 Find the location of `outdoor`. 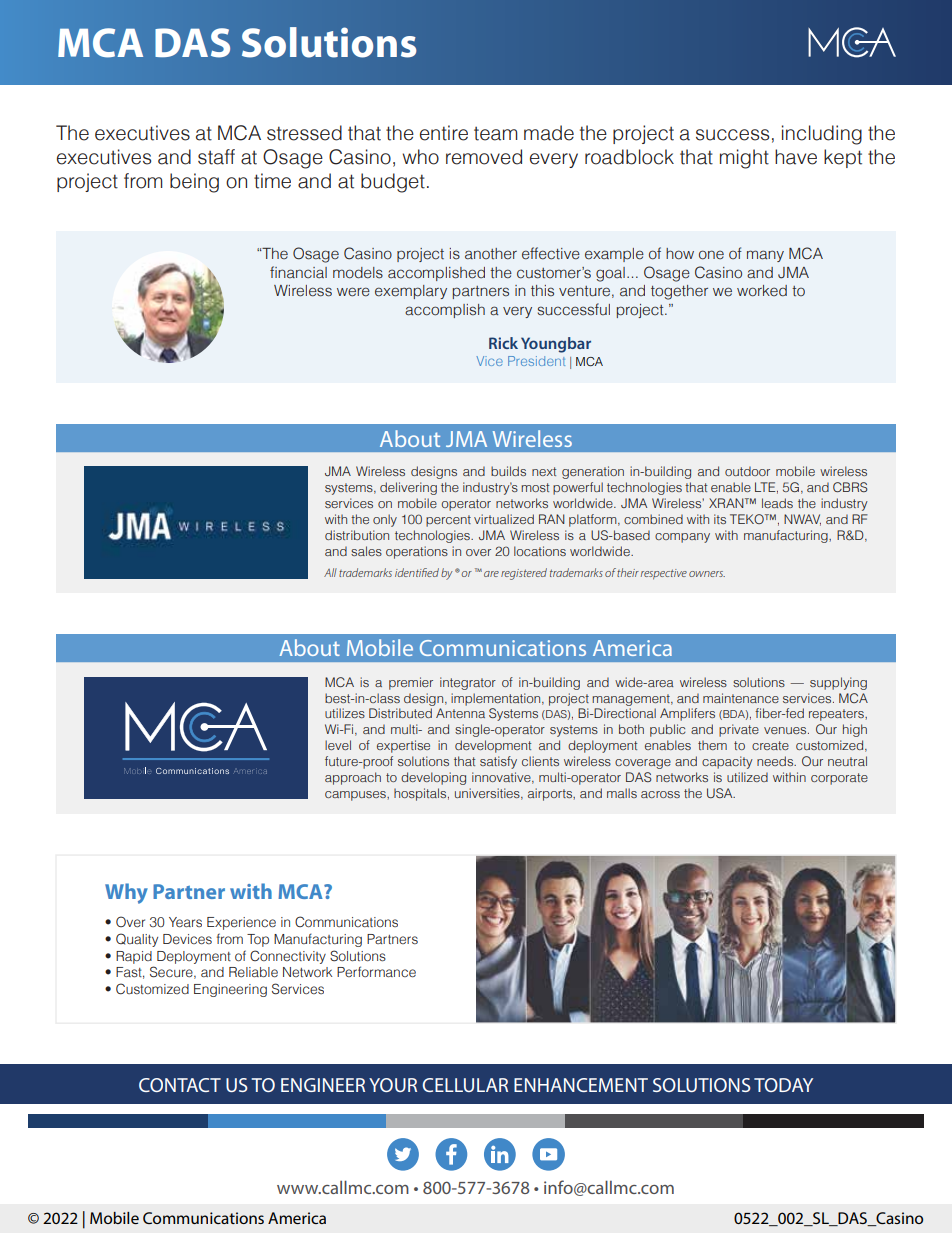

outdoor is located at coordinates (747, 471).
